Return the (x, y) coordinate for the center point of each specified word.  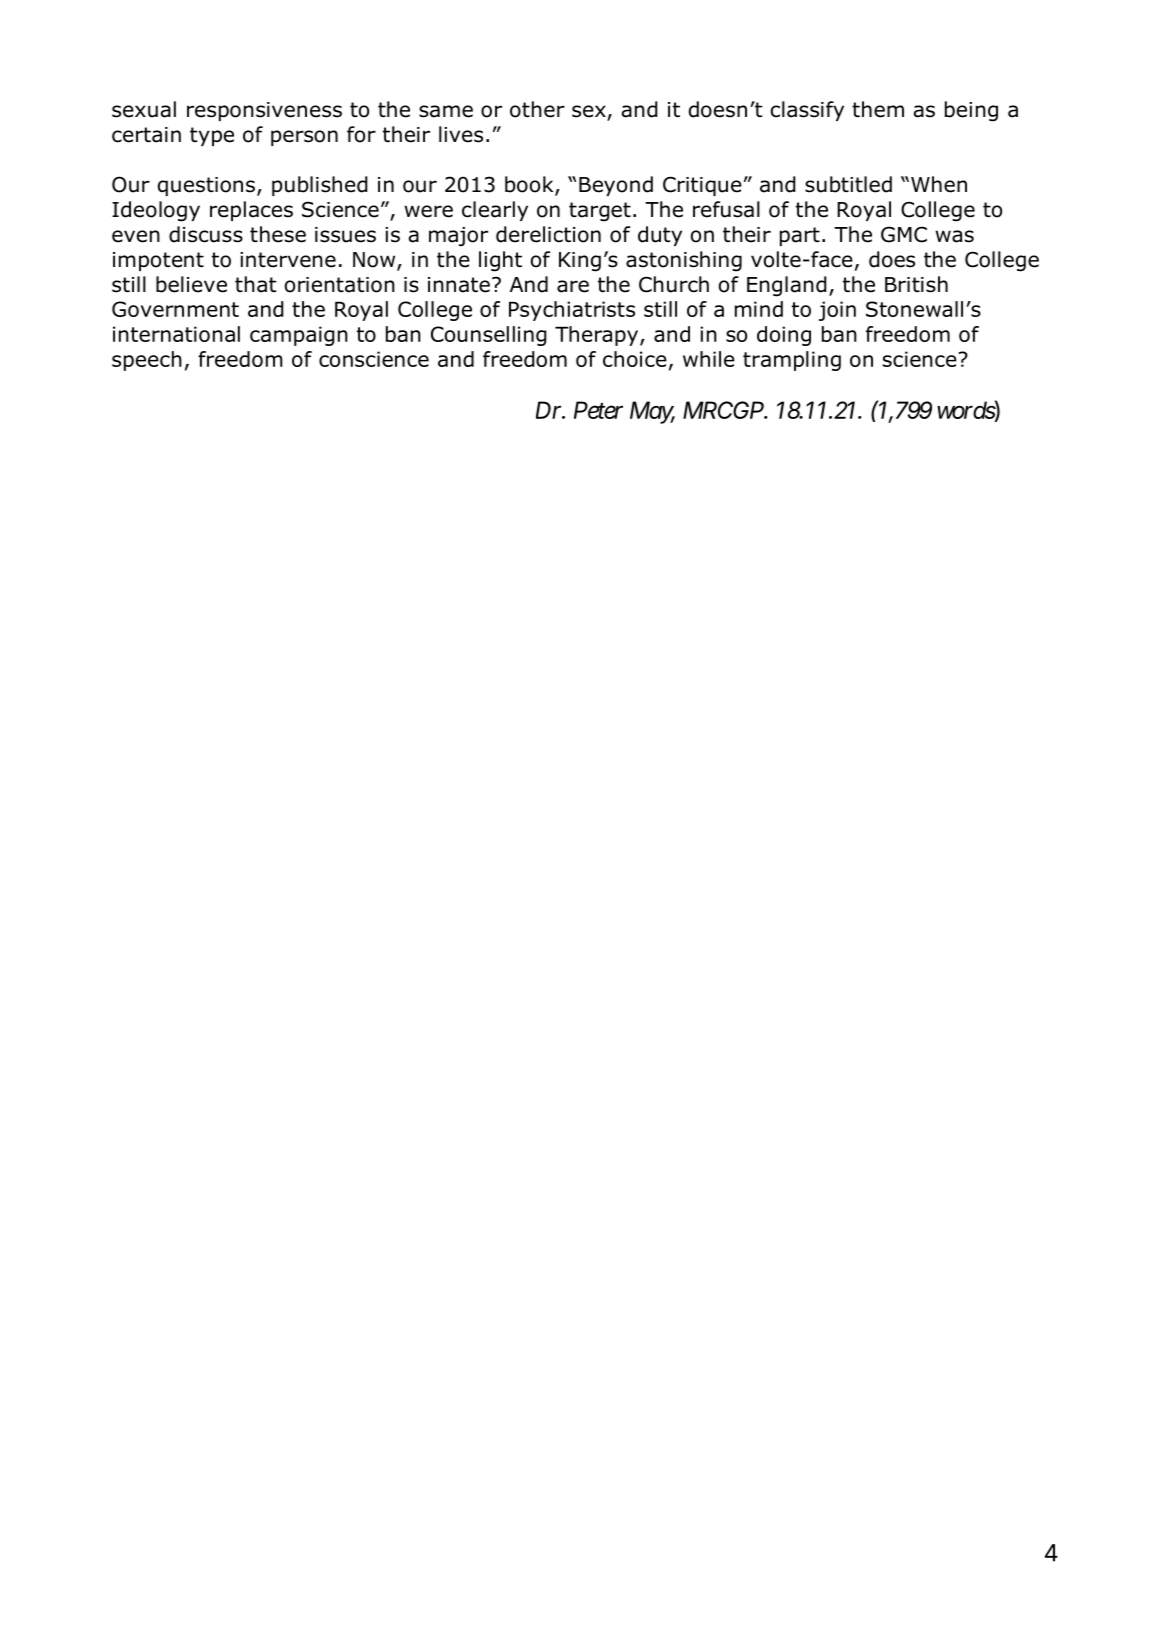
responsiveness (264, 111)
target (600, 212)
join (837, 311)
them (878, 109)
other (537, 109)
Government (175, 309)
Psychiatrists (572, 311)
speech (147, 361)
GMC (904, 234)
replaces (251, 211)
